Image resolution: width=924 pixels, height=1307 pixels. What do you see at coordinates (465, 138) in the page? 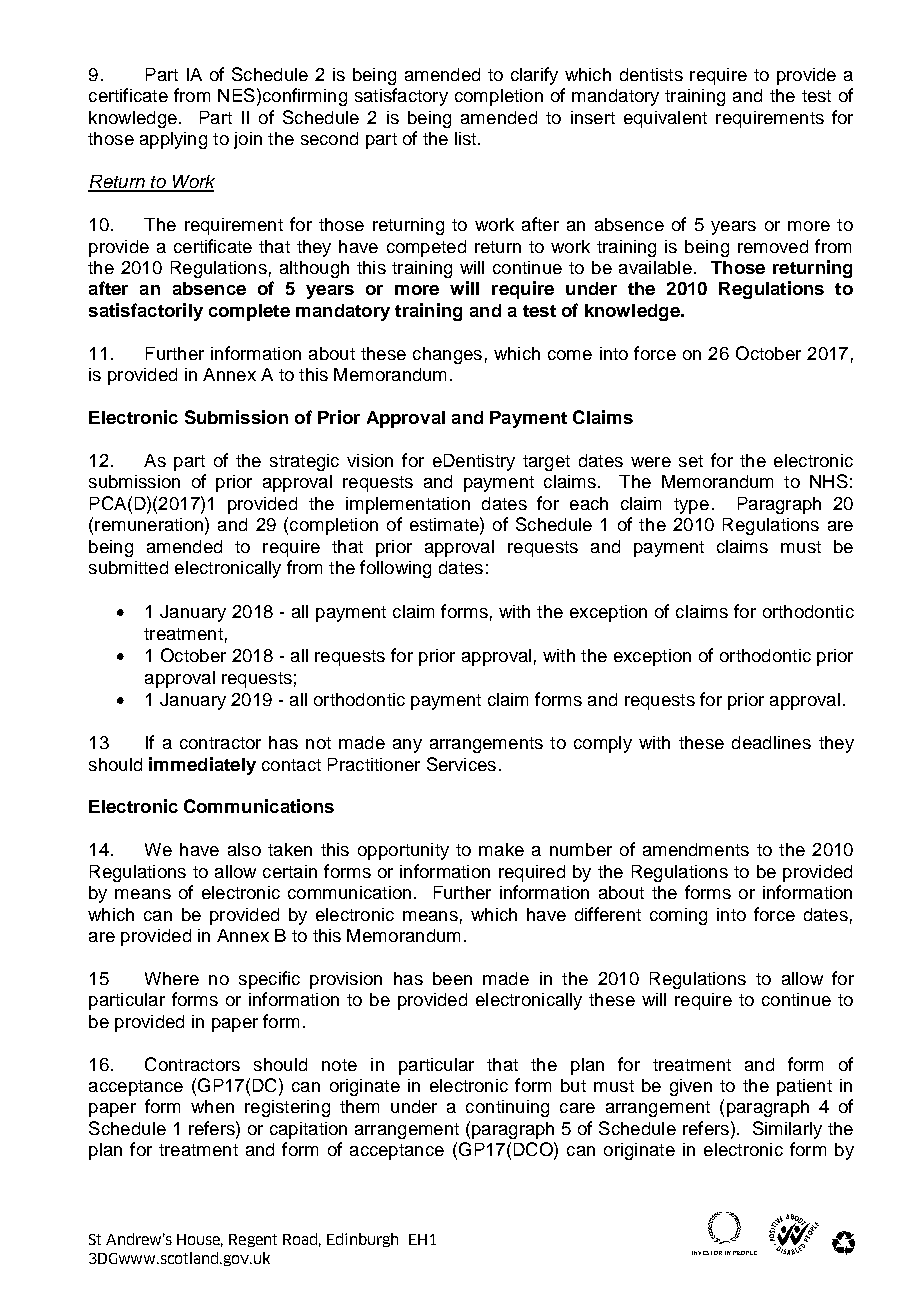
I see `list` at bounding box center [465, 138].
